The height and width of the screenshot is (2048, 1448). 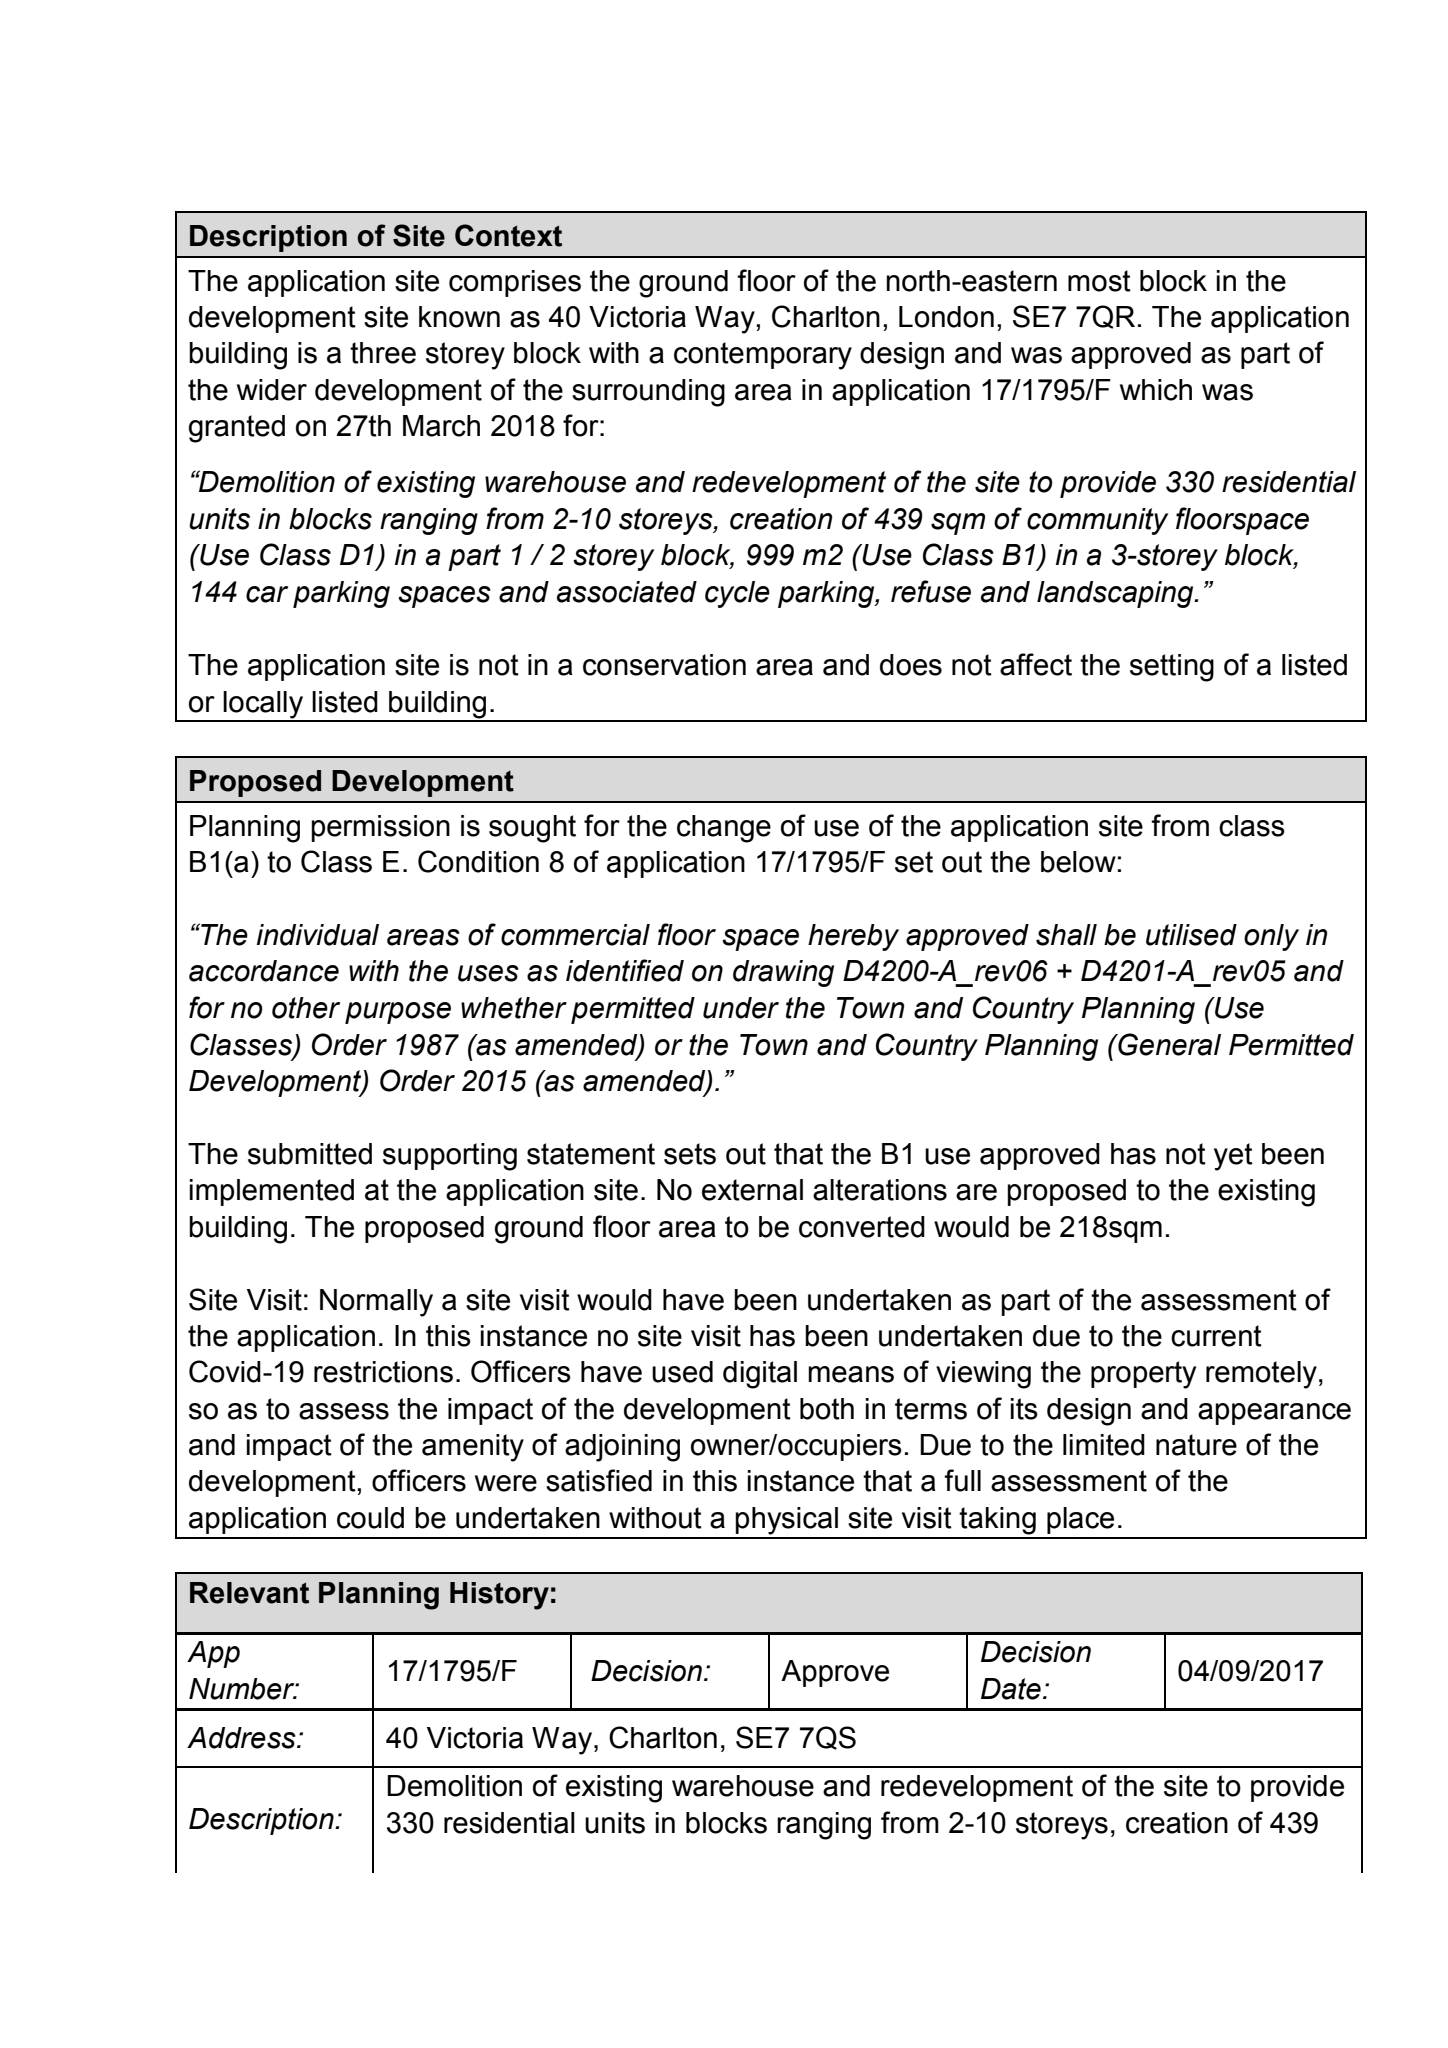 I want to click on contemporary, so click(x=763, y=356).
